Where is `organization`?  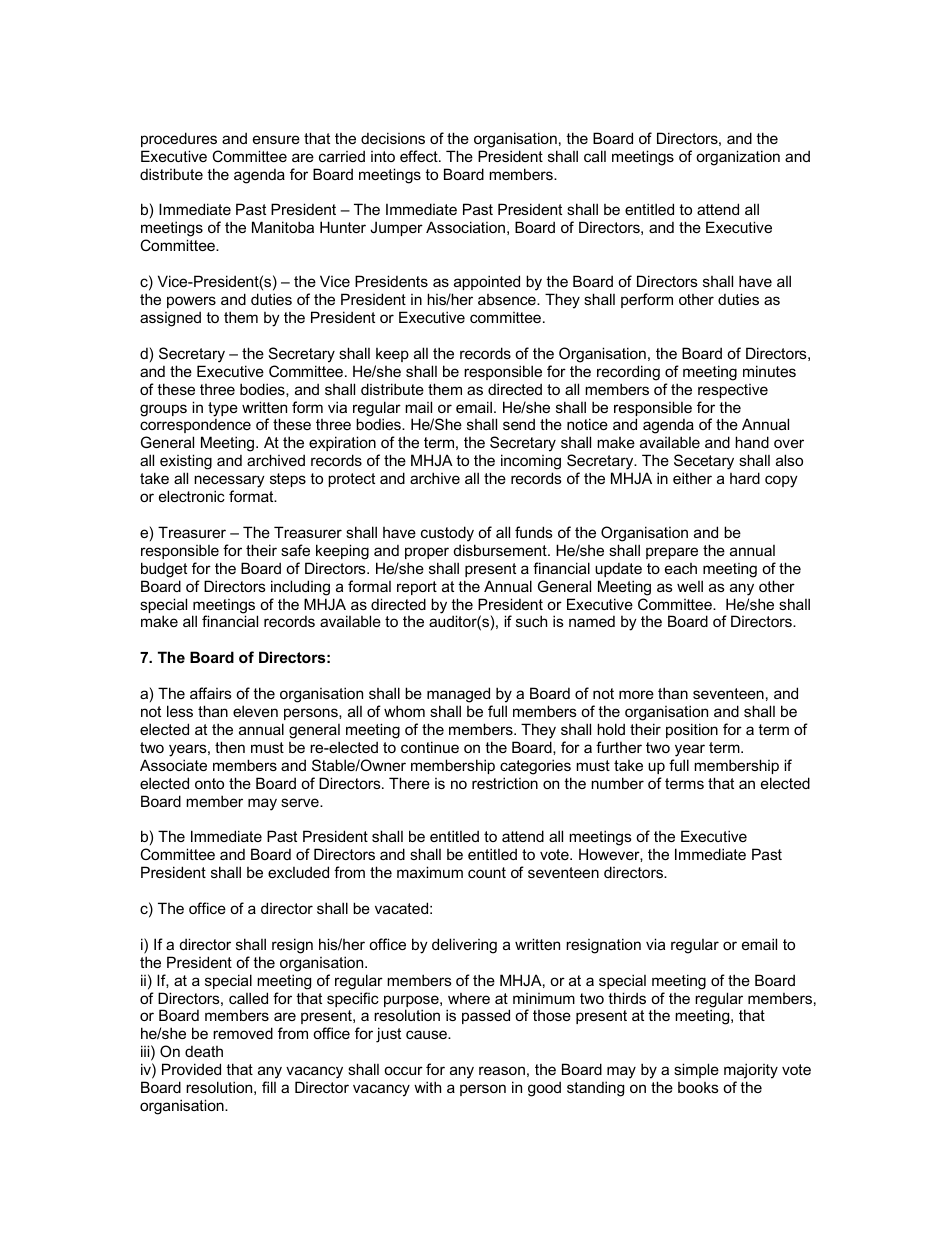
organization is located at coordinates (738, 158).
